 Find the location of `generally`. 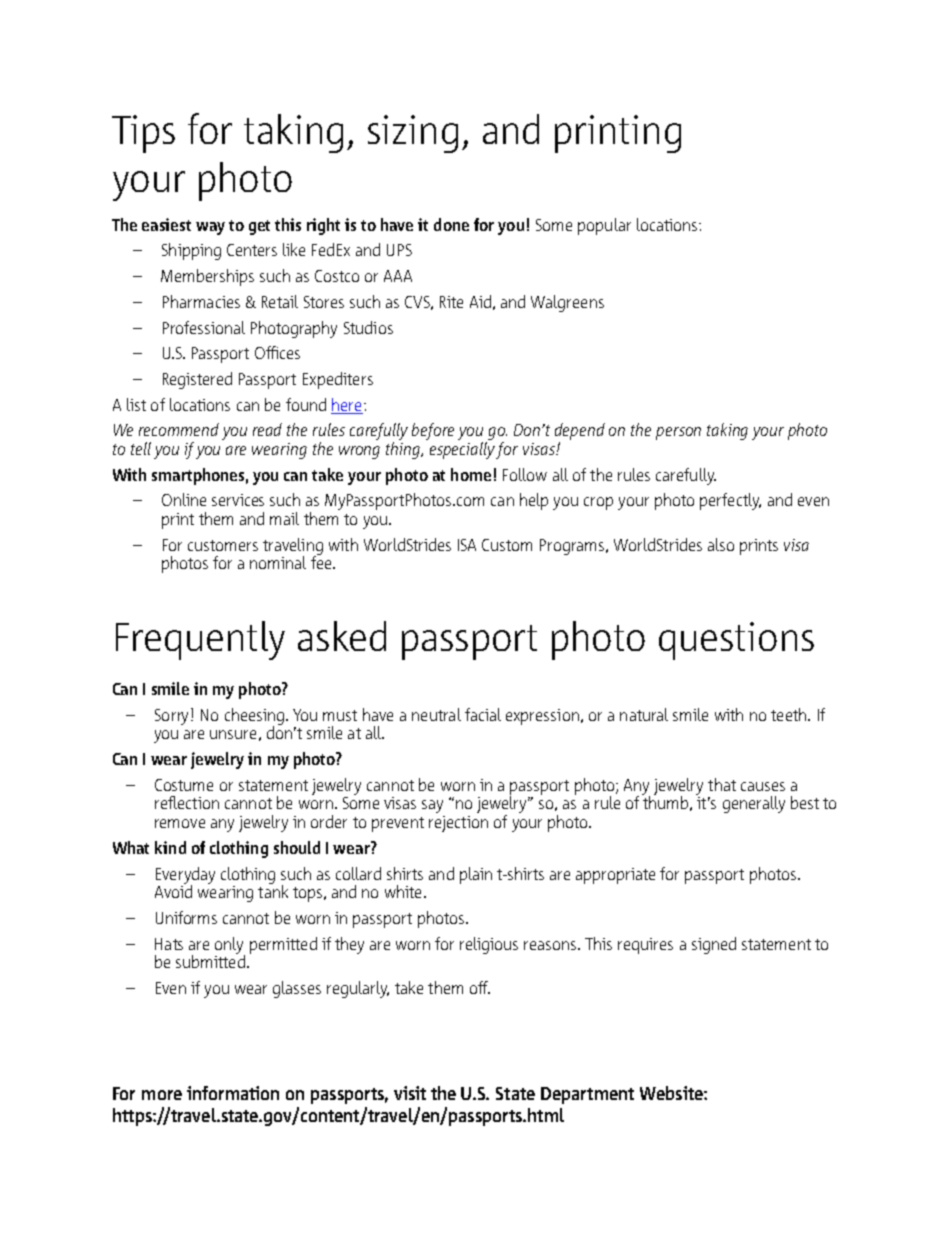

generally is located at coordinates (754, 804).
